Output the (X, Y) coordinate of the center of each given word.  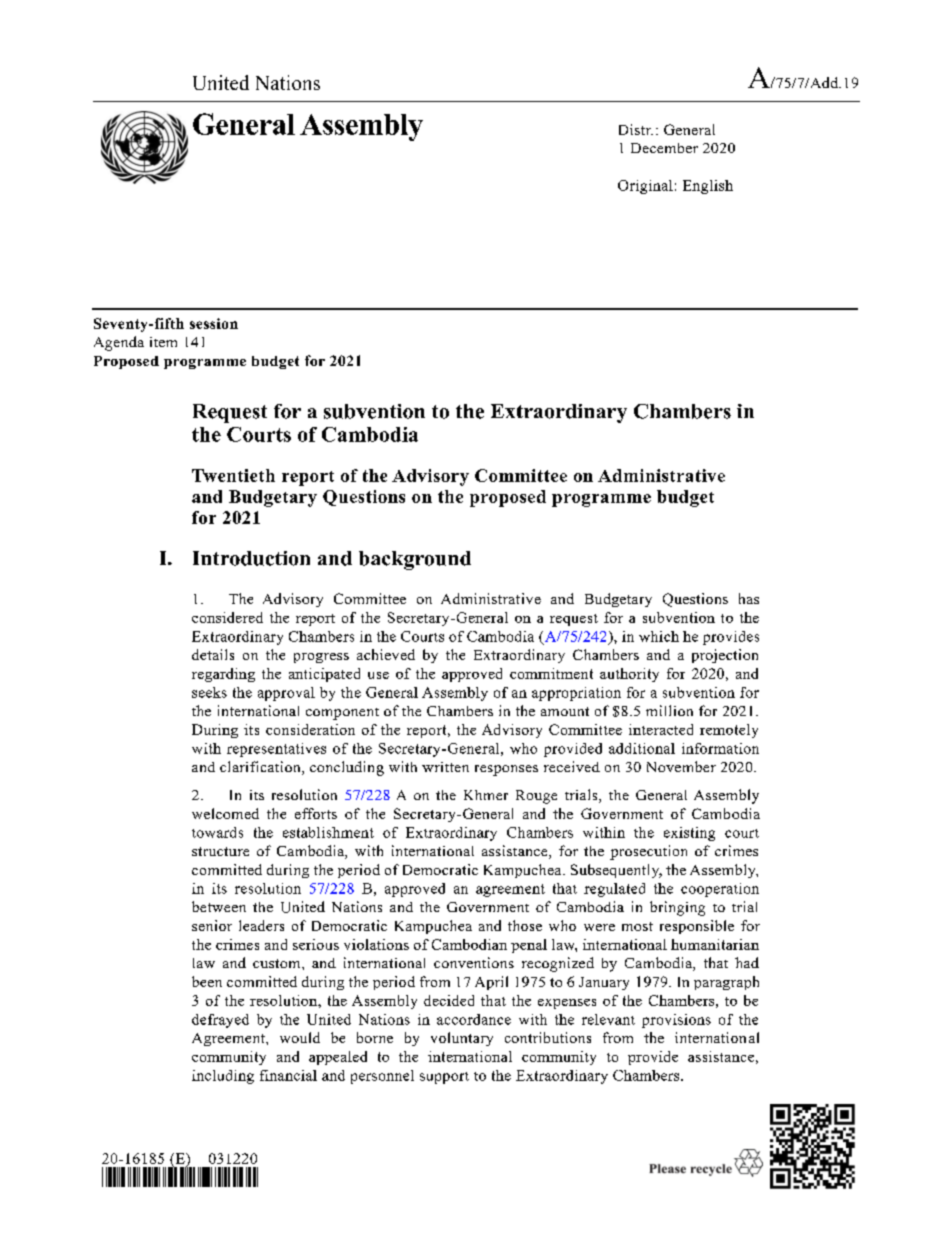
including (223, 1077)
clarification (261, 768)
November (681, 766)
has (749, 598)
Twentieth (233, 475)
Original (645, 187)
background (415, 560)
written (445, 767)
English (708, 187)
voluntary (462, 1039)
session (214, 323)
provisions (676, 1021)
